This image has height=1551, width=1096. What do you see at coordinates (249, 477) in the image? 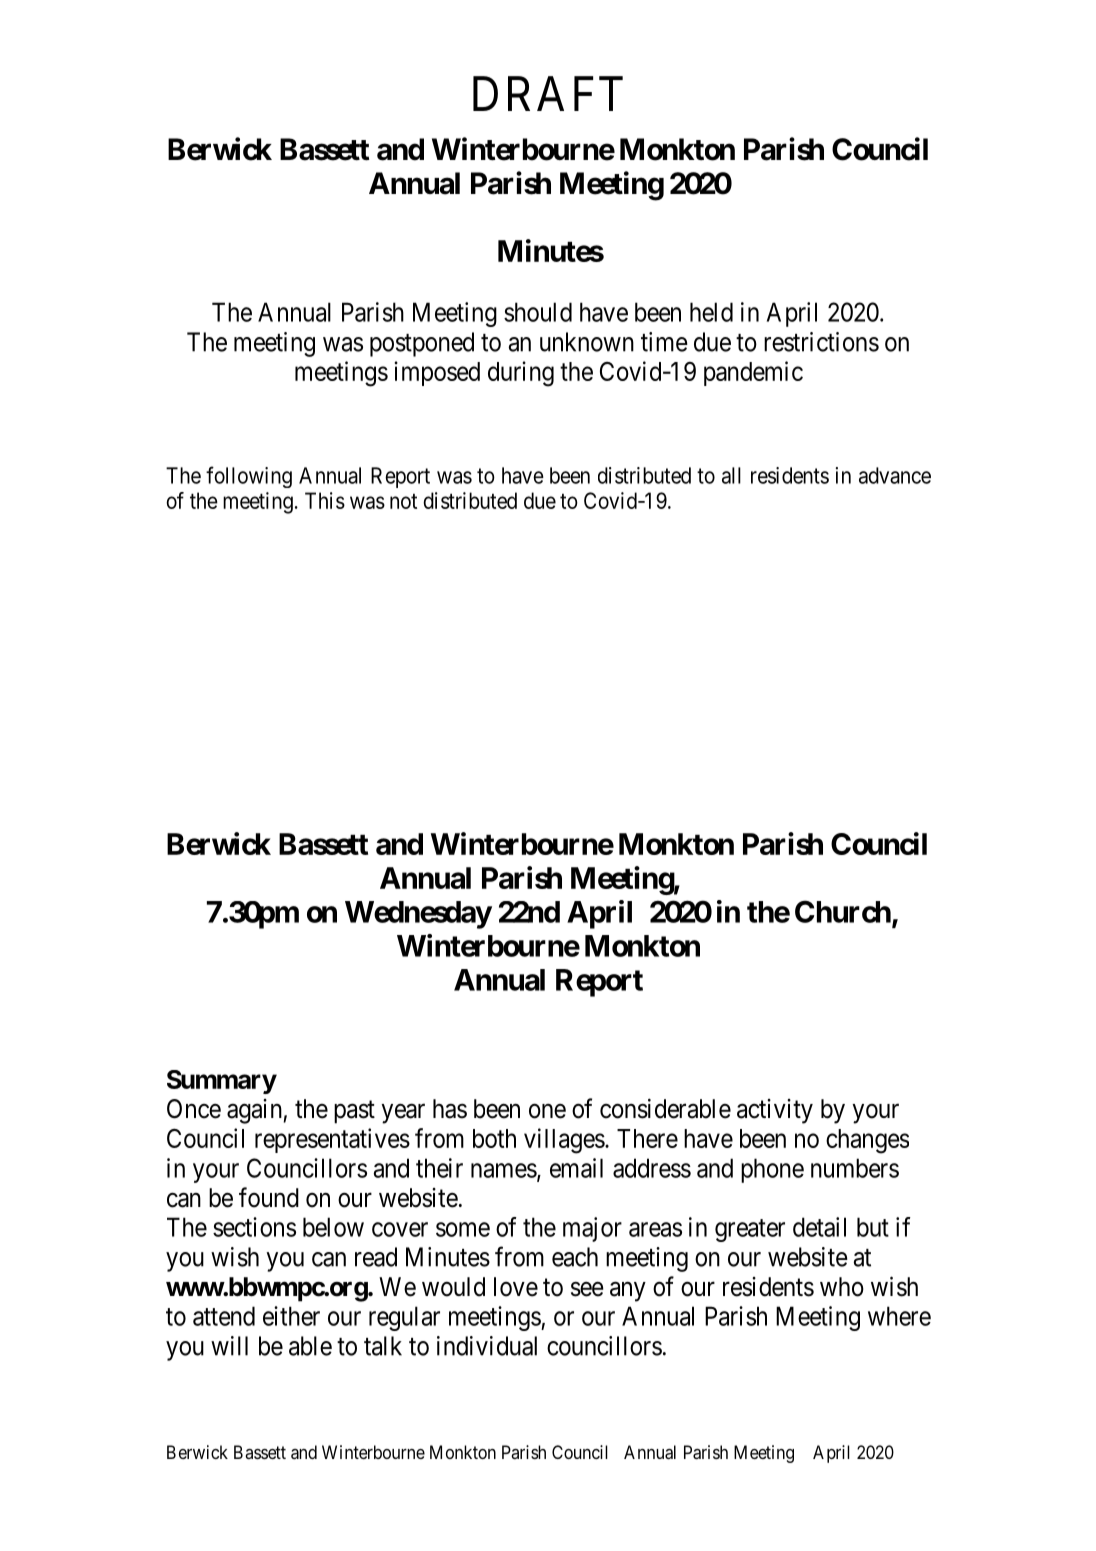
I see `following` at bounding box center [249, 477].
